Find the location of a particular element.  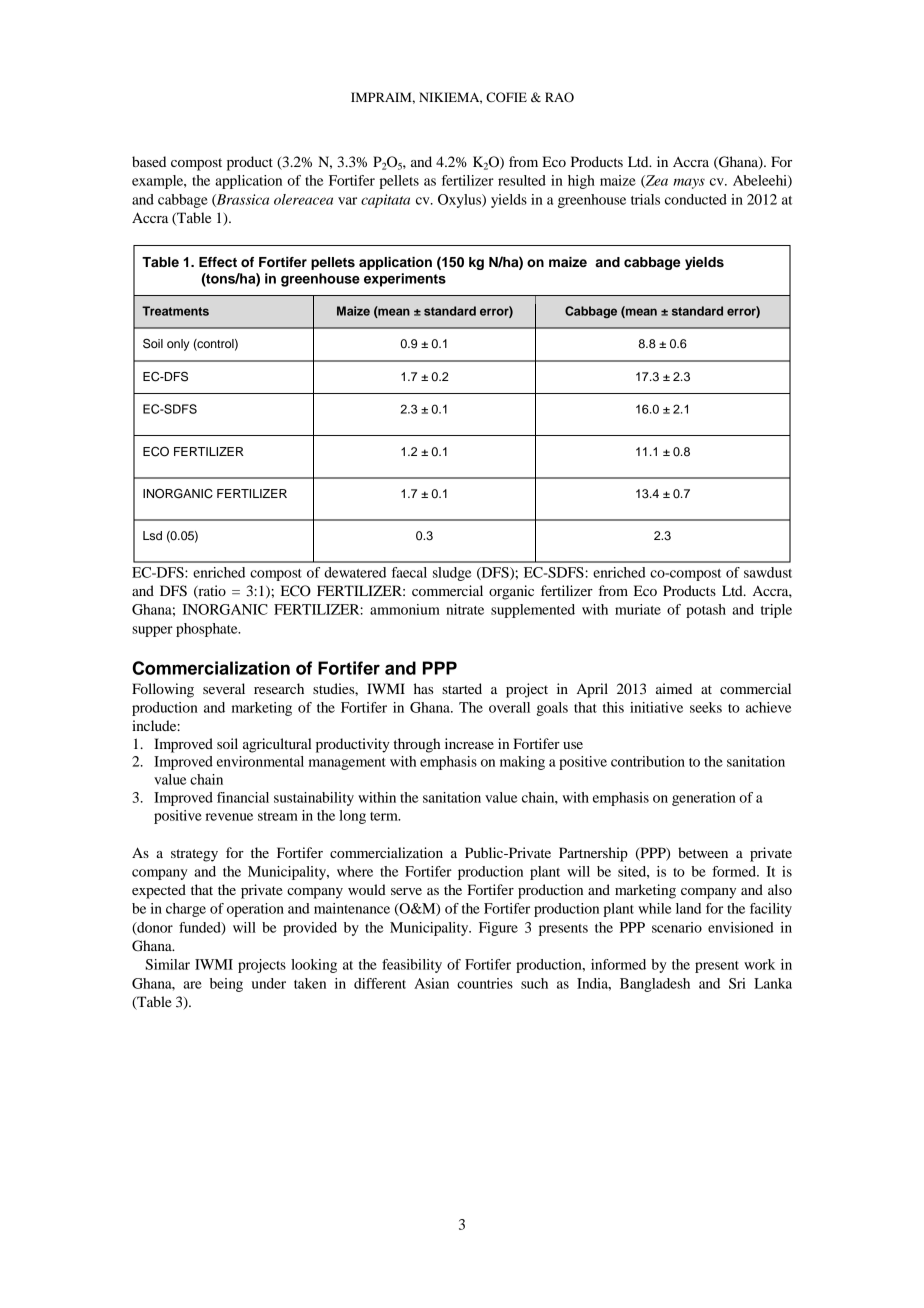

mays is located at coordinates (689, 183).
